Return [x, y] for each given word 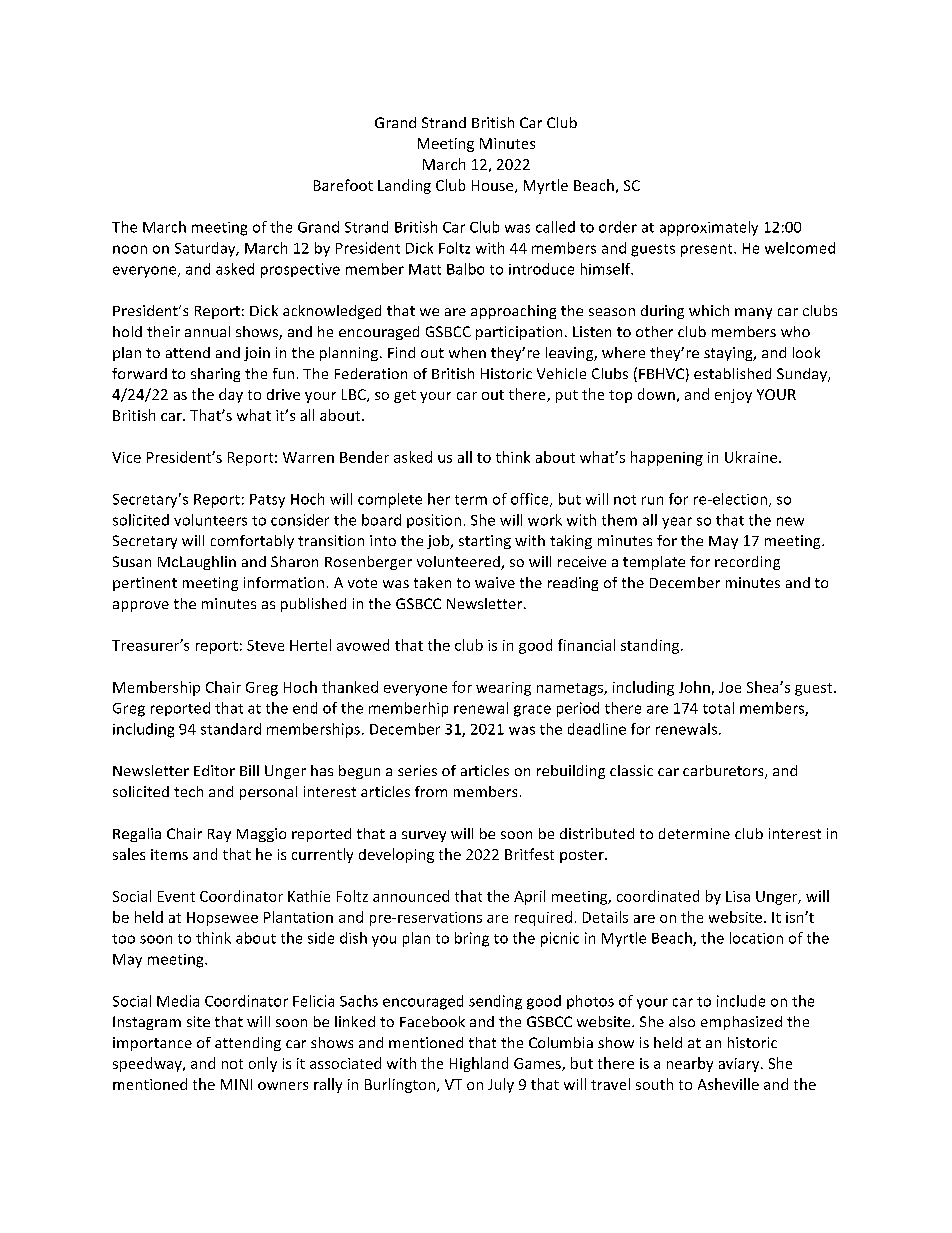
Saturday [206, 249]
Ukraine [752, 457]
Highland [479, 1064]
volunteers [210, 520]
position [434, 521]
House [494, 186]
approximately [709, 228]
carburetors [724, 772]
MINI [236, 1084]
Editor [214, 770]
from [431, 791]
